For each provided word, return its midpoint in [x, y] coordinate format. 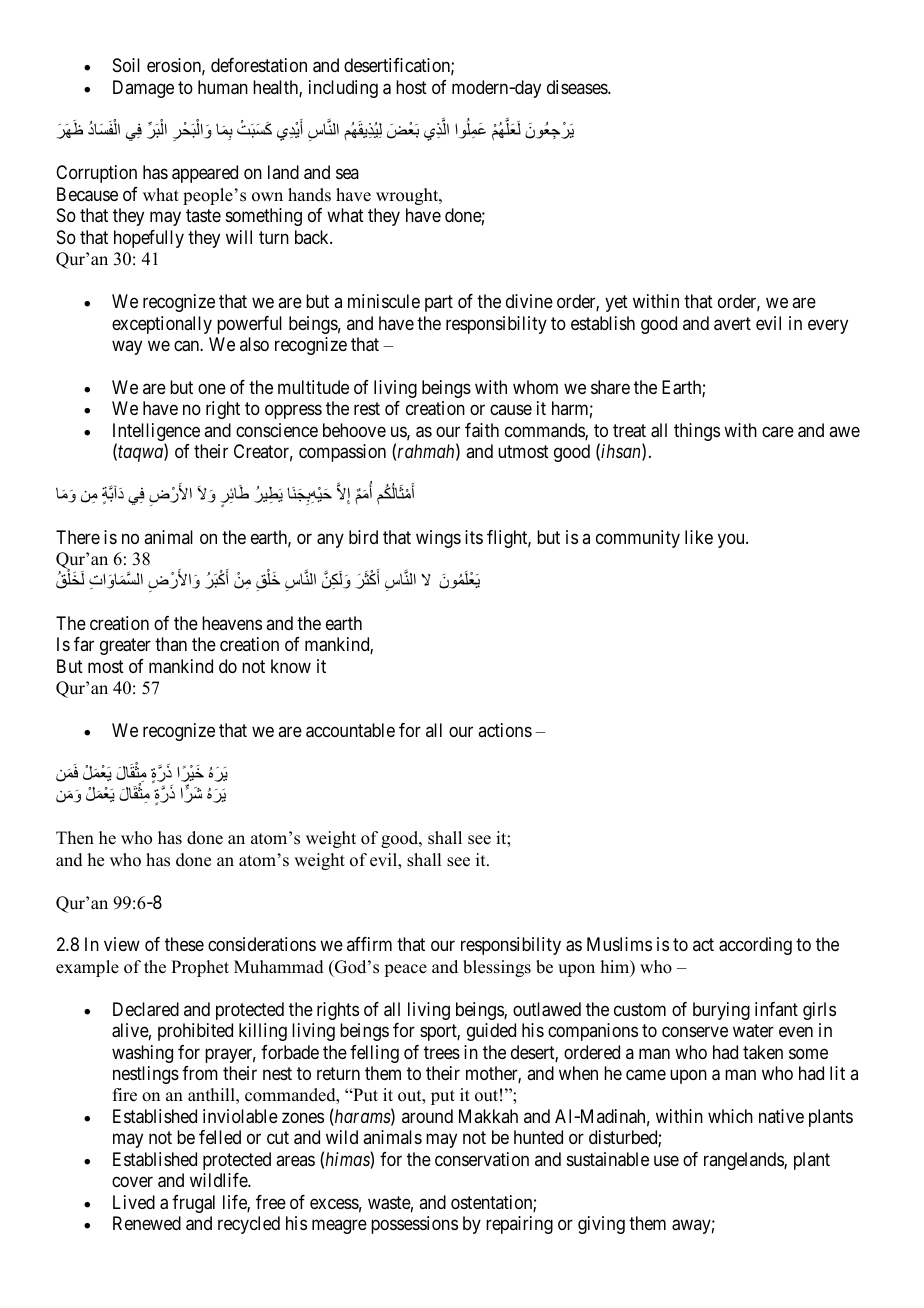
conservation [482, 1159]
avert [732, 324]
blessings [497, 968]
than [171, 644]
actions [505, 730]
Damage [143, 89]
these [184, 944]
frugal [193, 1204]
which [730, 1116]
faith [482, 430]
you [732, 540]
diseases [578, 87]
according [755, 946]
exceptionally [162, 325]
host [411, 87]
